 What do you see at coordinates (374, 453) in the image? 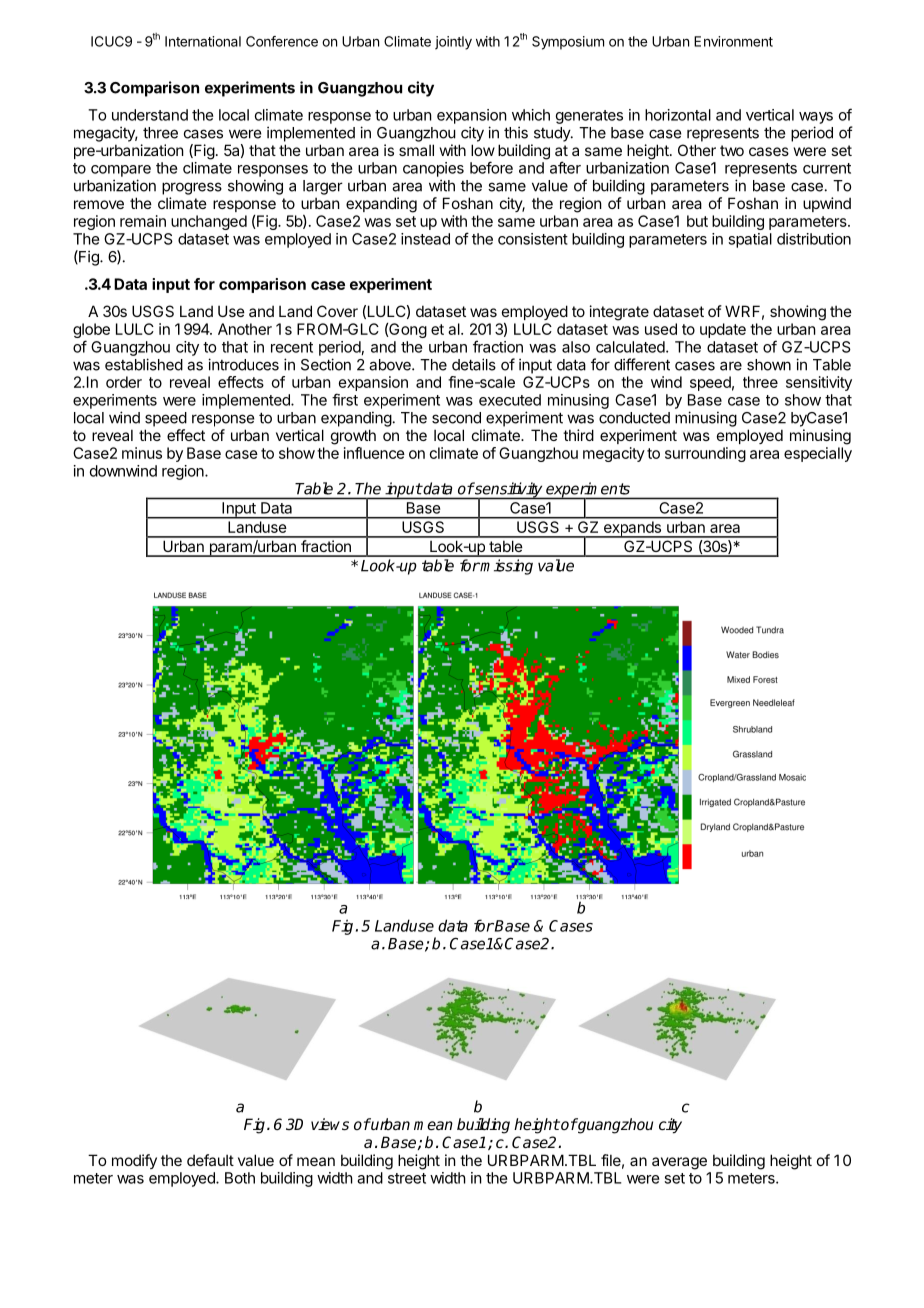
I see `influence` at bounding box center [374, 453].
